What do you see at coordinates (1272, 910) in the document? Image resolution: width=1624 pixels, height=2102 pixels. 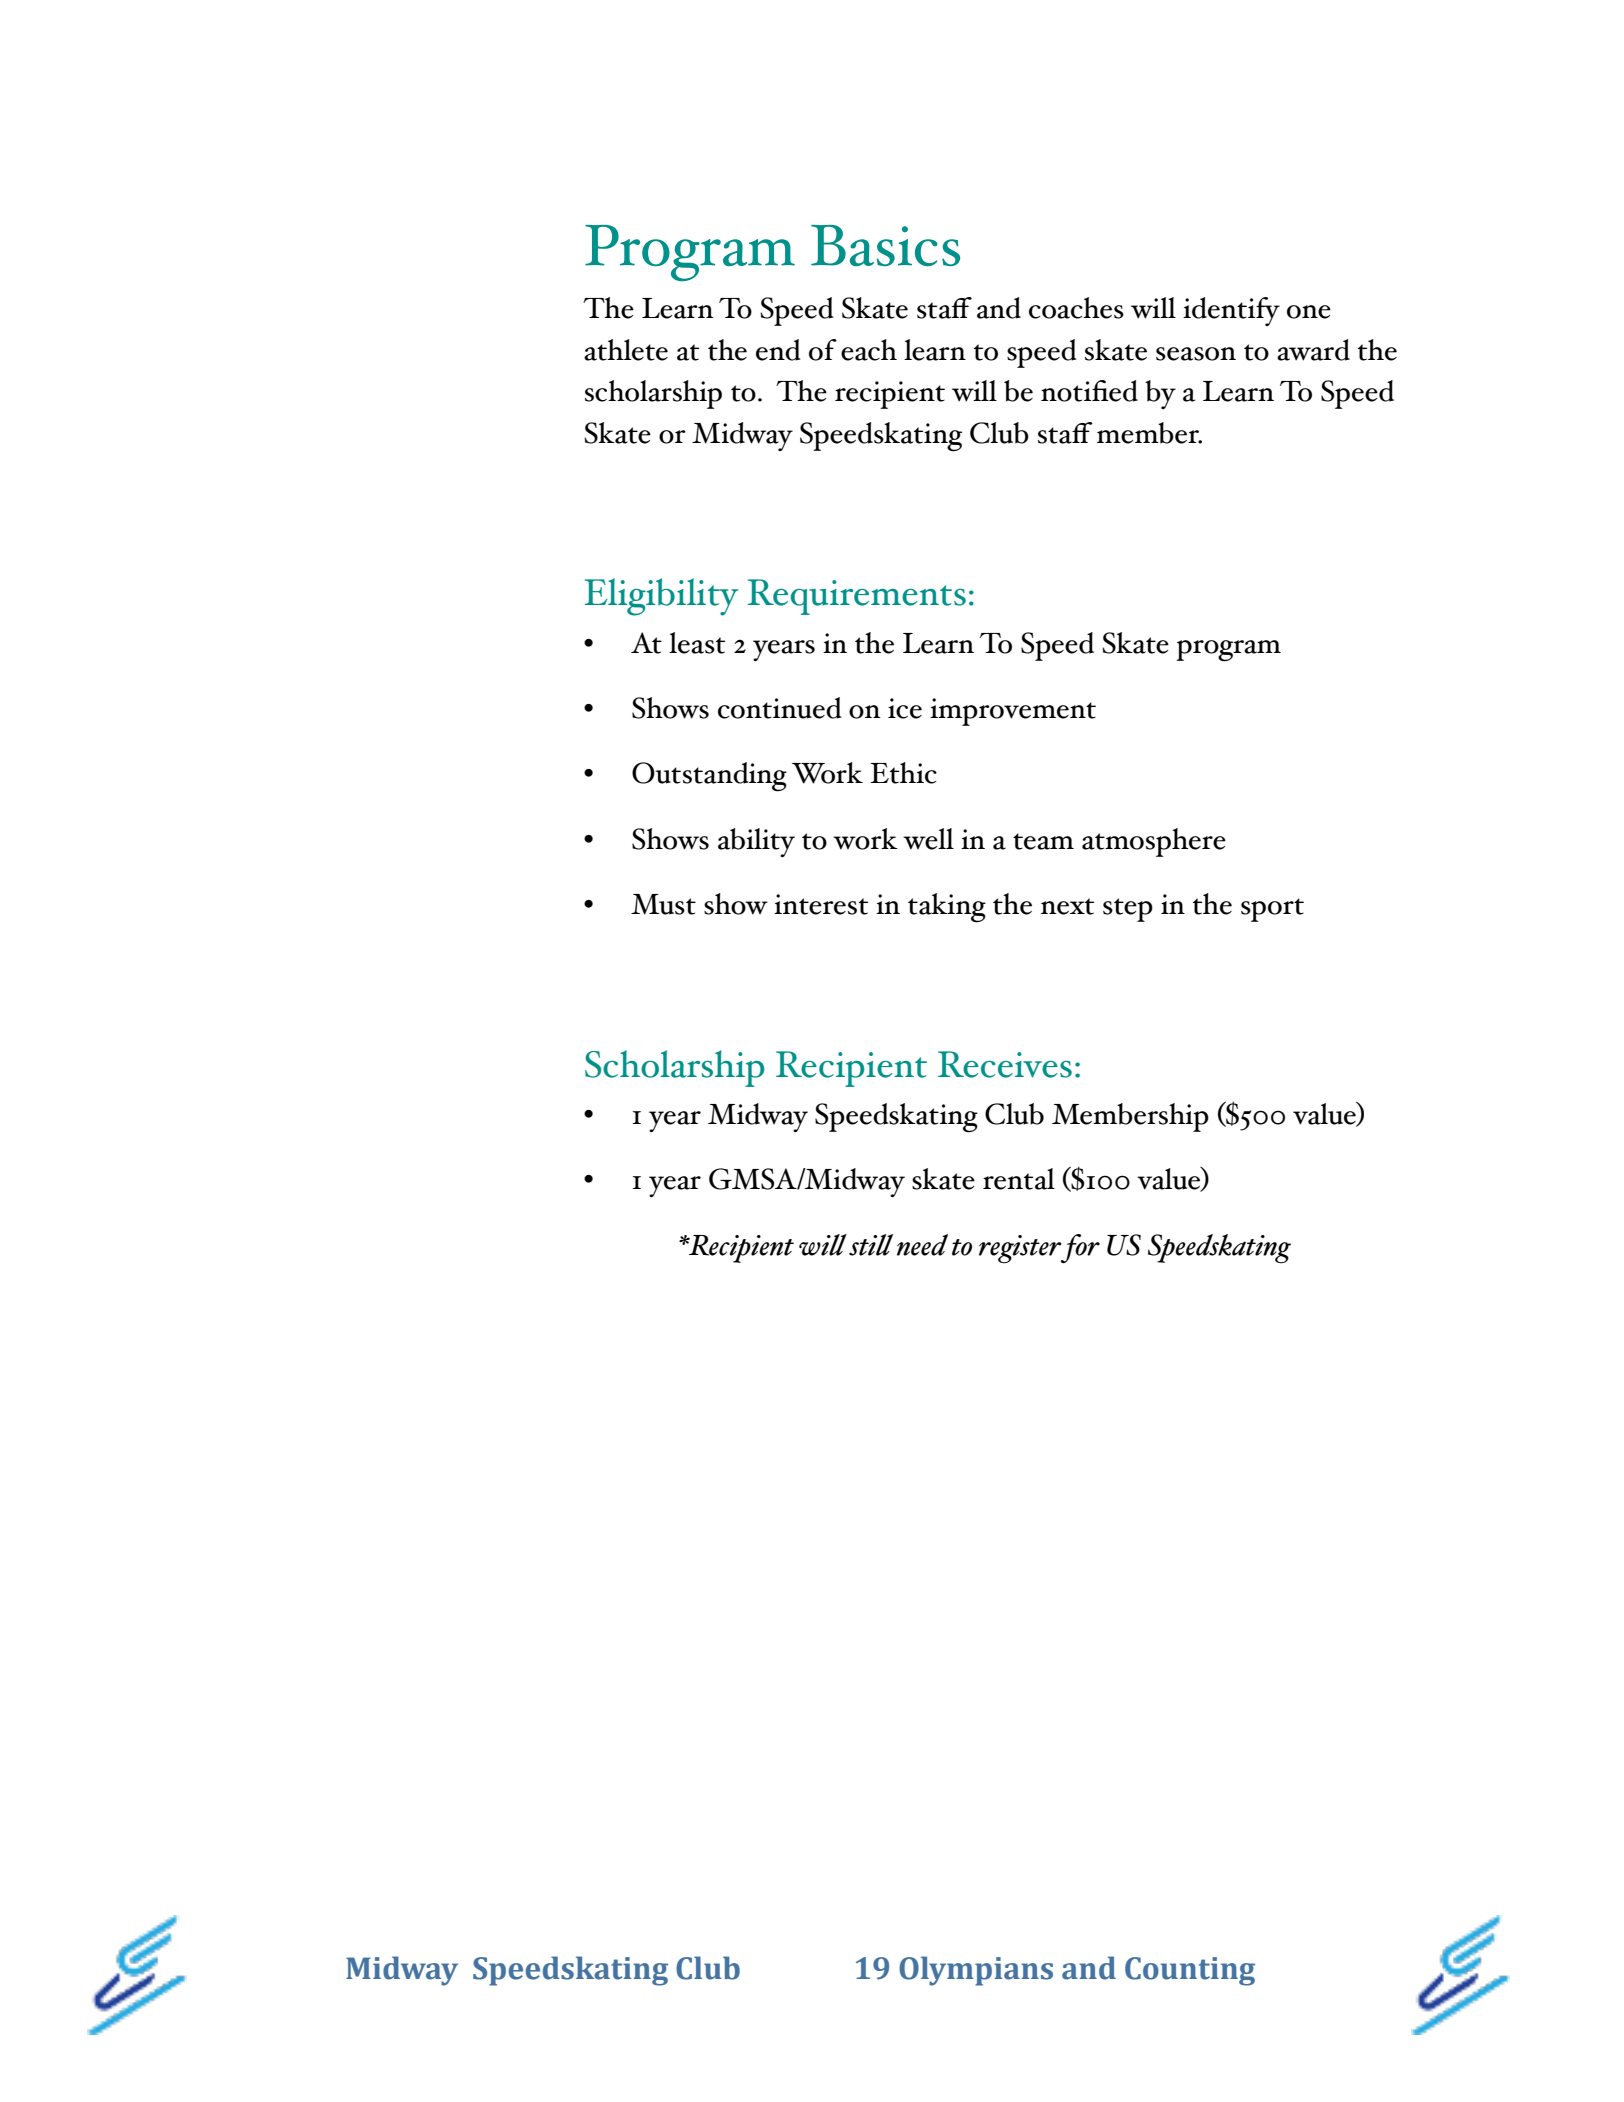 I see `sport` at bounding box center [1272, 910].
